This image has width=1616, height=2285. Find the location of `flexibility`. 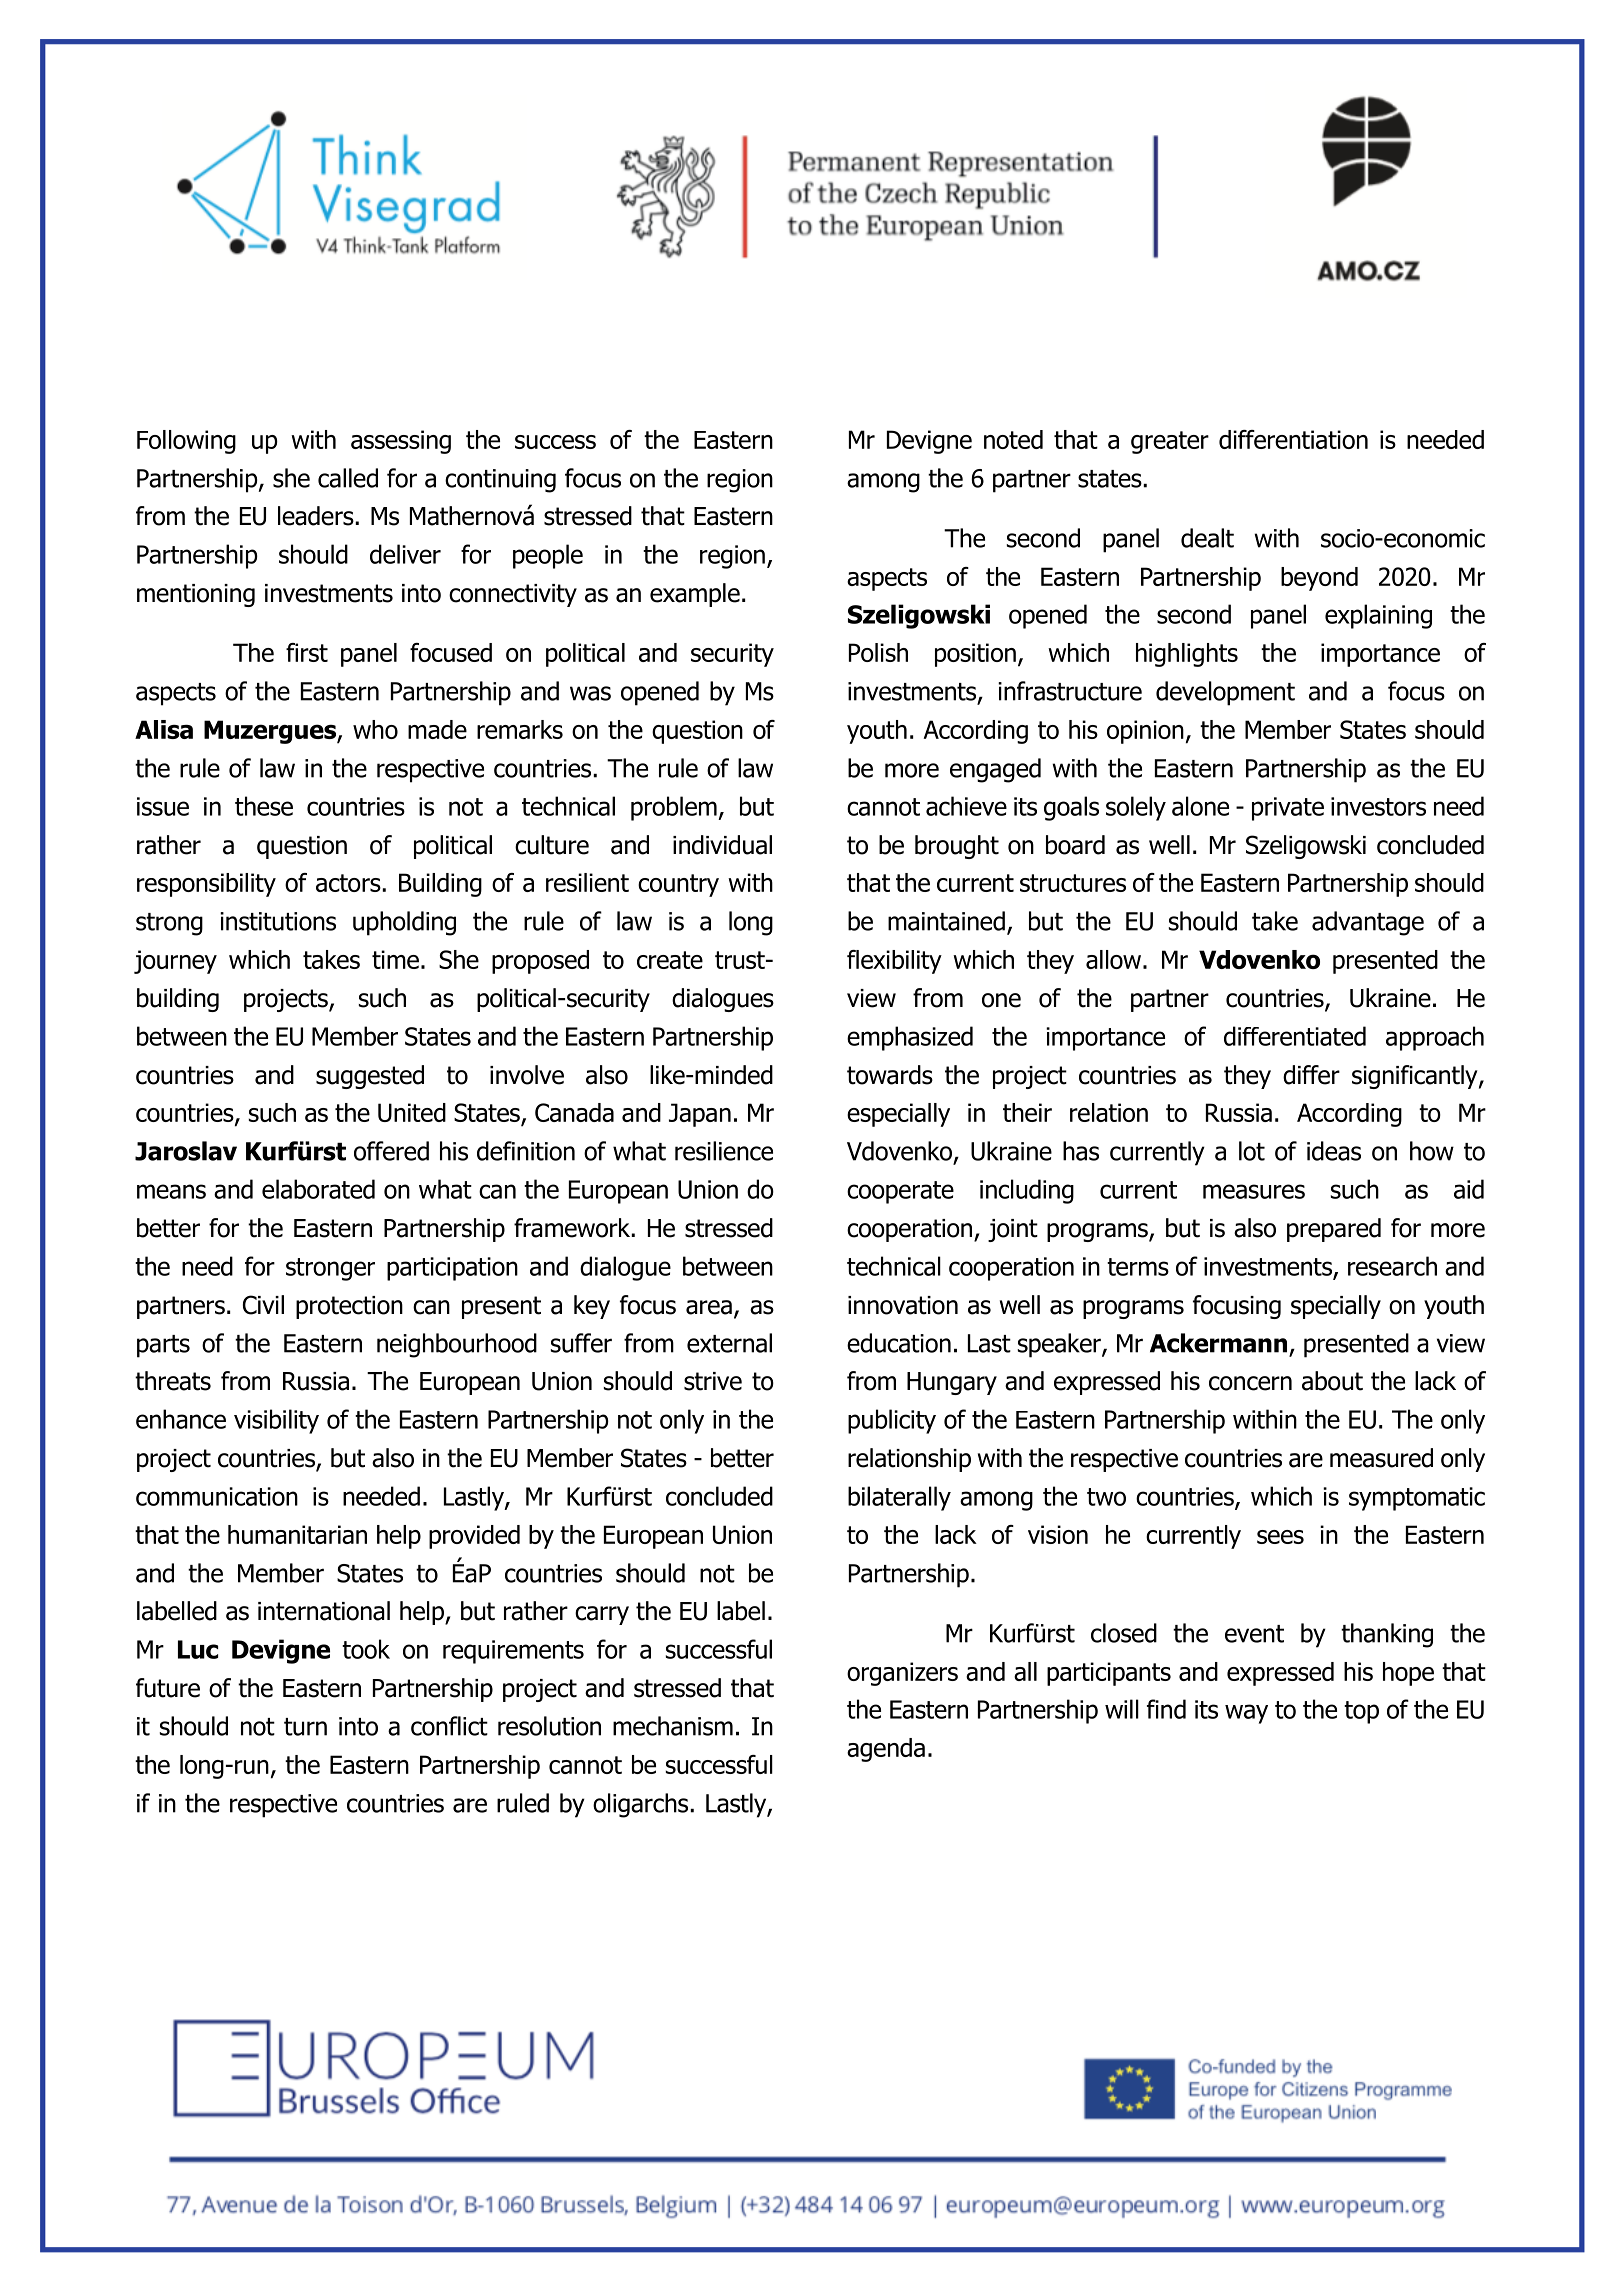

flexibility is located at coordinates (894, 962).
